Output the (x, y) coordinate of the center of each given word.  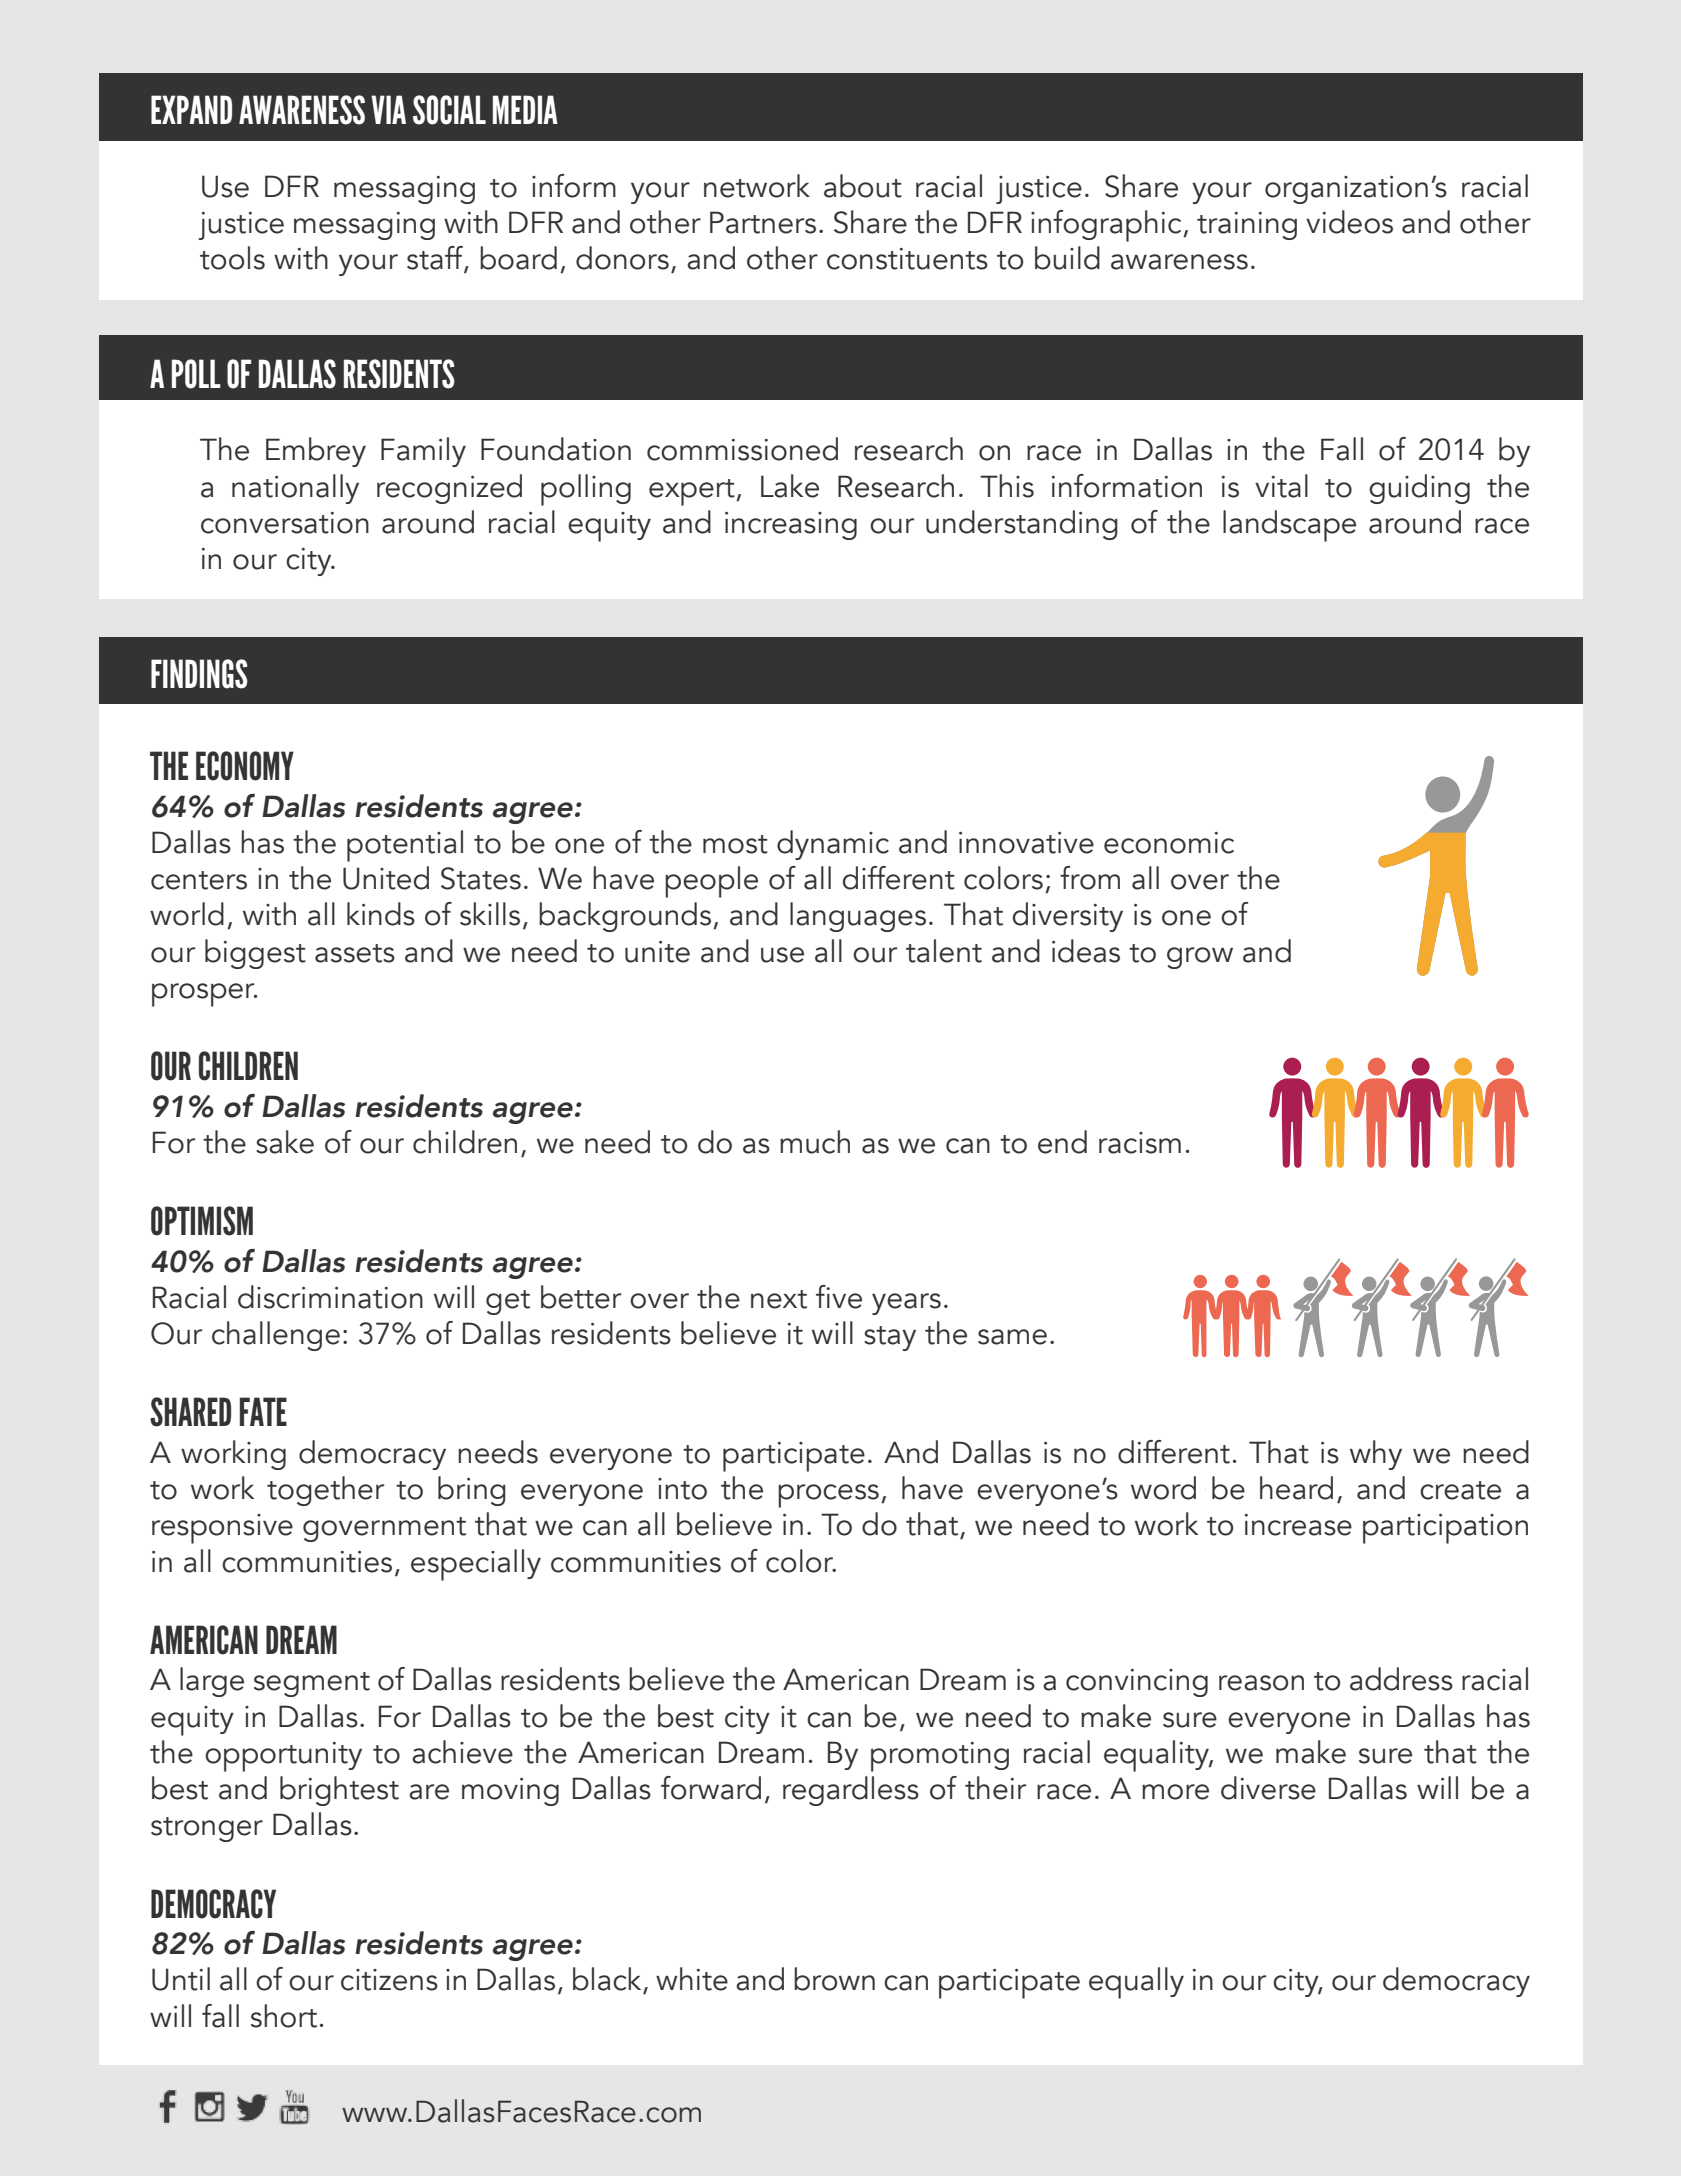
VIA (388, 109)
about (863, 186)
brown (834, 1979)
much (815, 1142)
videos (1349, 222)
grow (1200, 958)
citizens (389, 1980)
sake (285, 1142)
